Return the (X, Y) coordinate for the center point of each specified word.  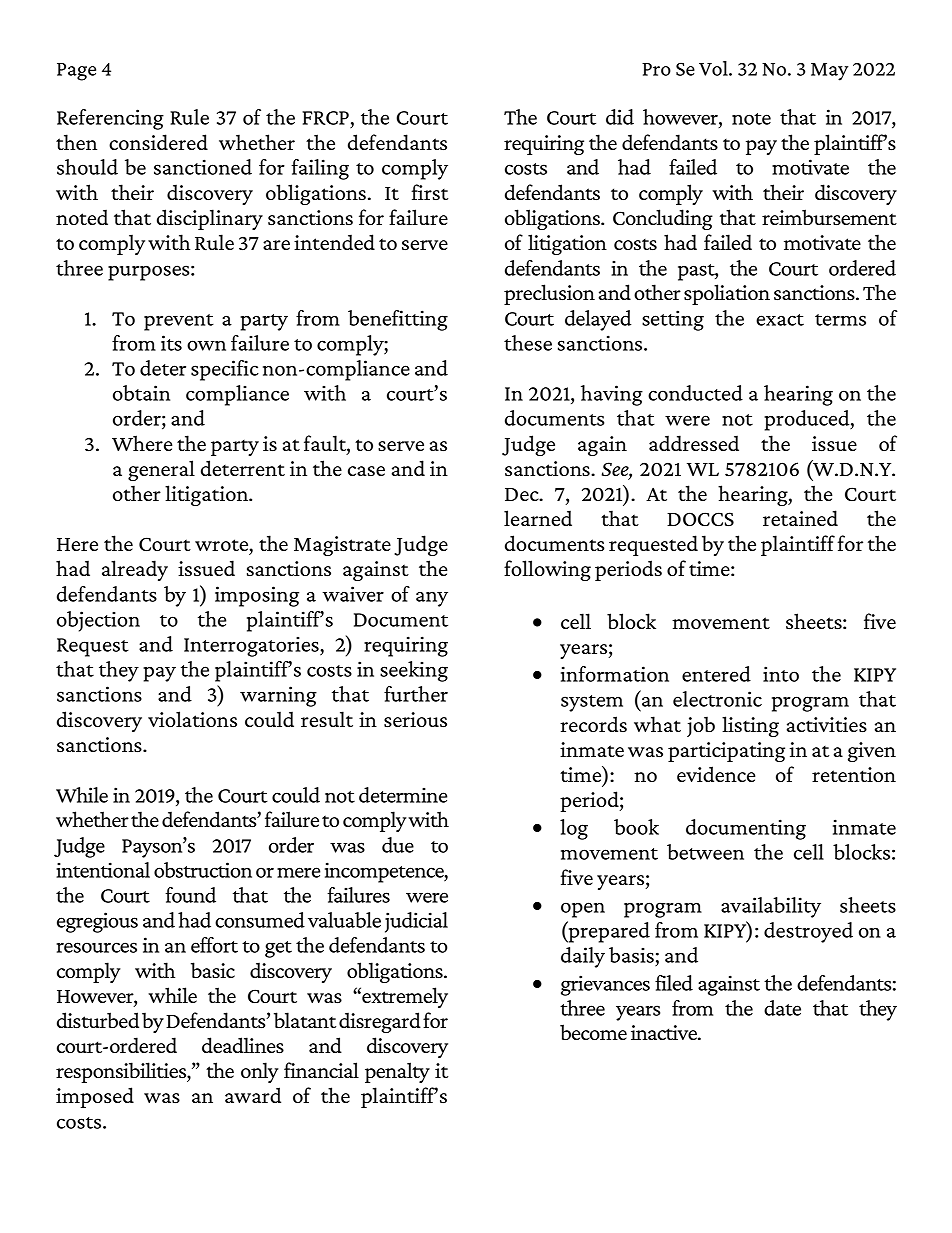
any (432, 599)
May (830, 72)
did (620, 117)
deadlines (243, 1045)
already (135, 570)
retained (800, 518)
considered (158, 142)
